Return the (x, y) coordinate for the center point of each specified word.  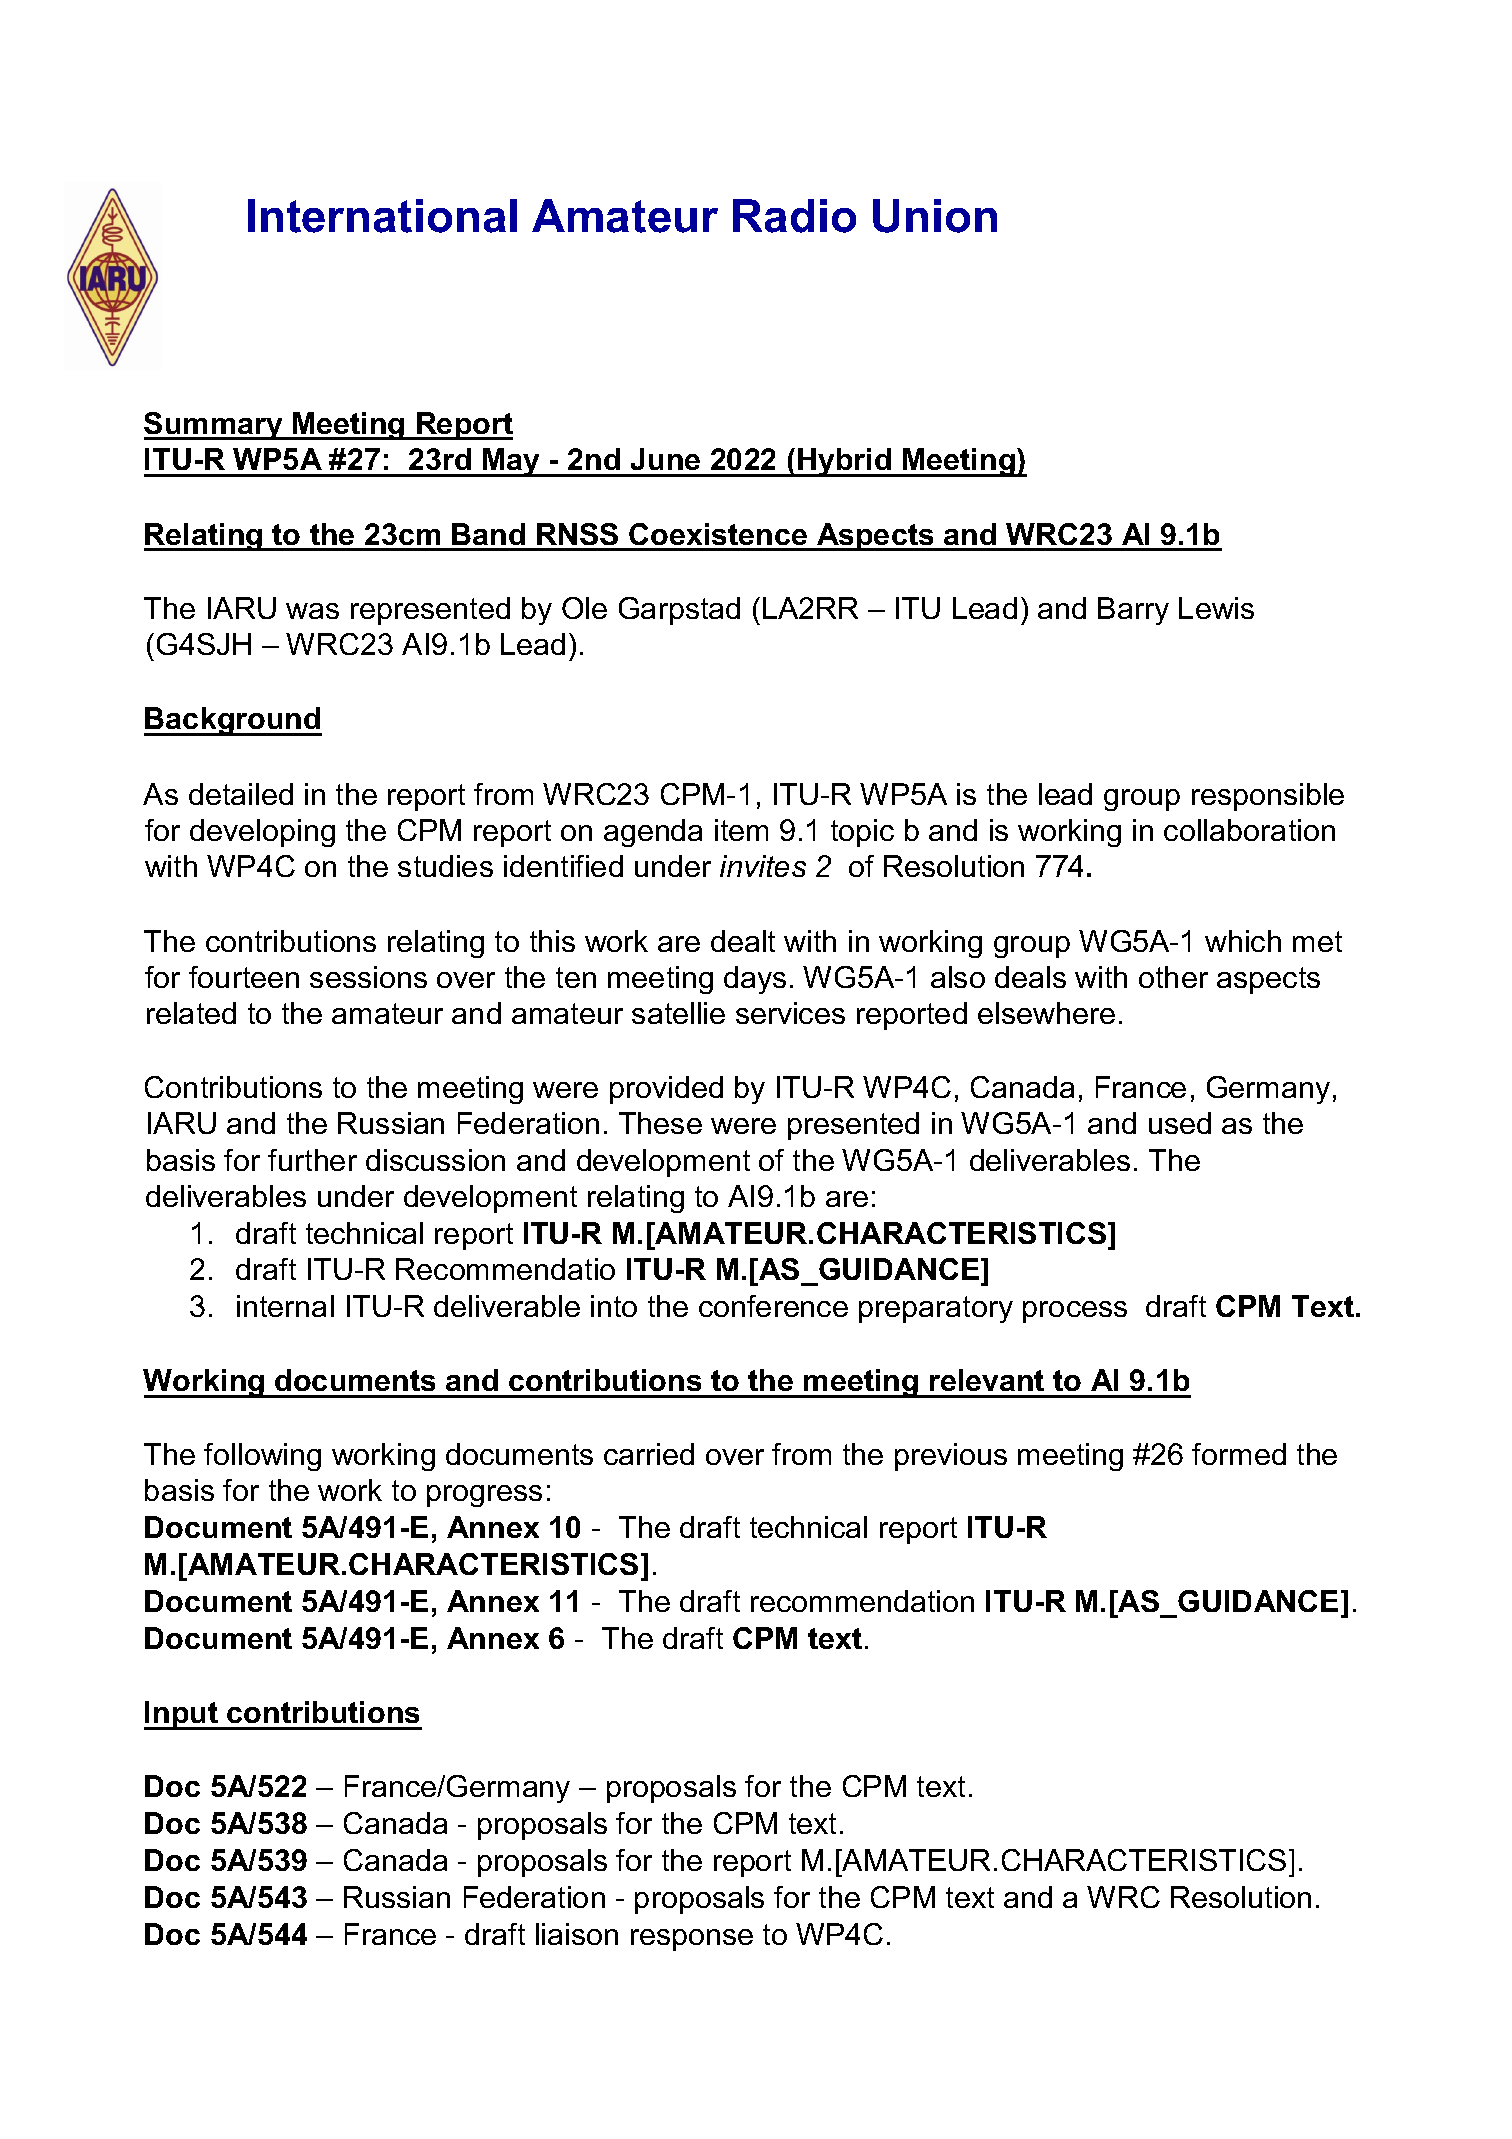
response (692, 1940)
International (382, 216)
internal (285, 1306)
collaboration (1249, 830)
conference (773, 1306)
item (741, 830)
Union (935, 216)
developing (262, 833)
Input (182, 1715)
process (1075, 1312)
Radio (794, 216)
